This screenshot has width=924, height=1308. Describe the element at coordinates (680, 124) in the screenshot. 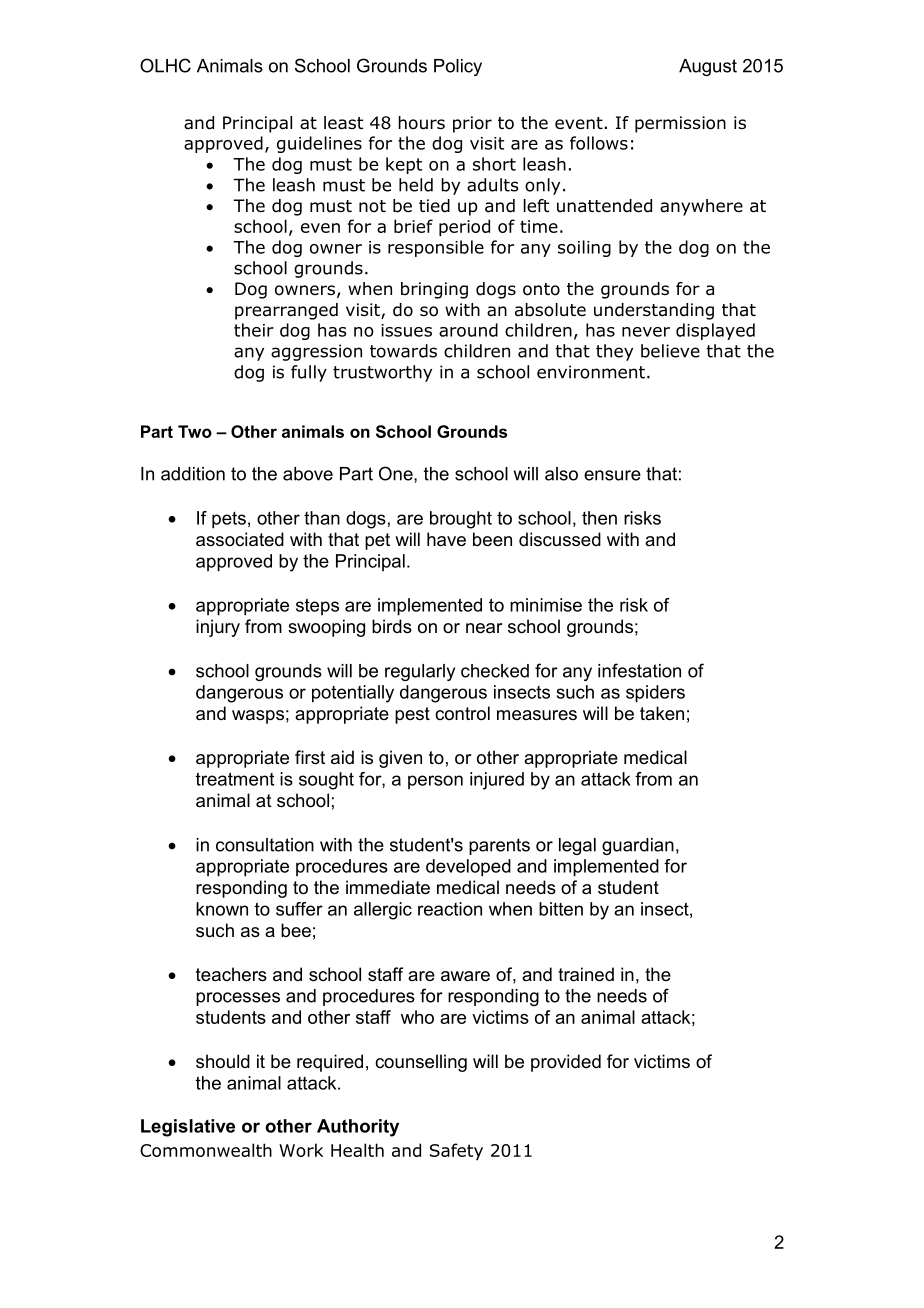

I see `permission` at that location.
